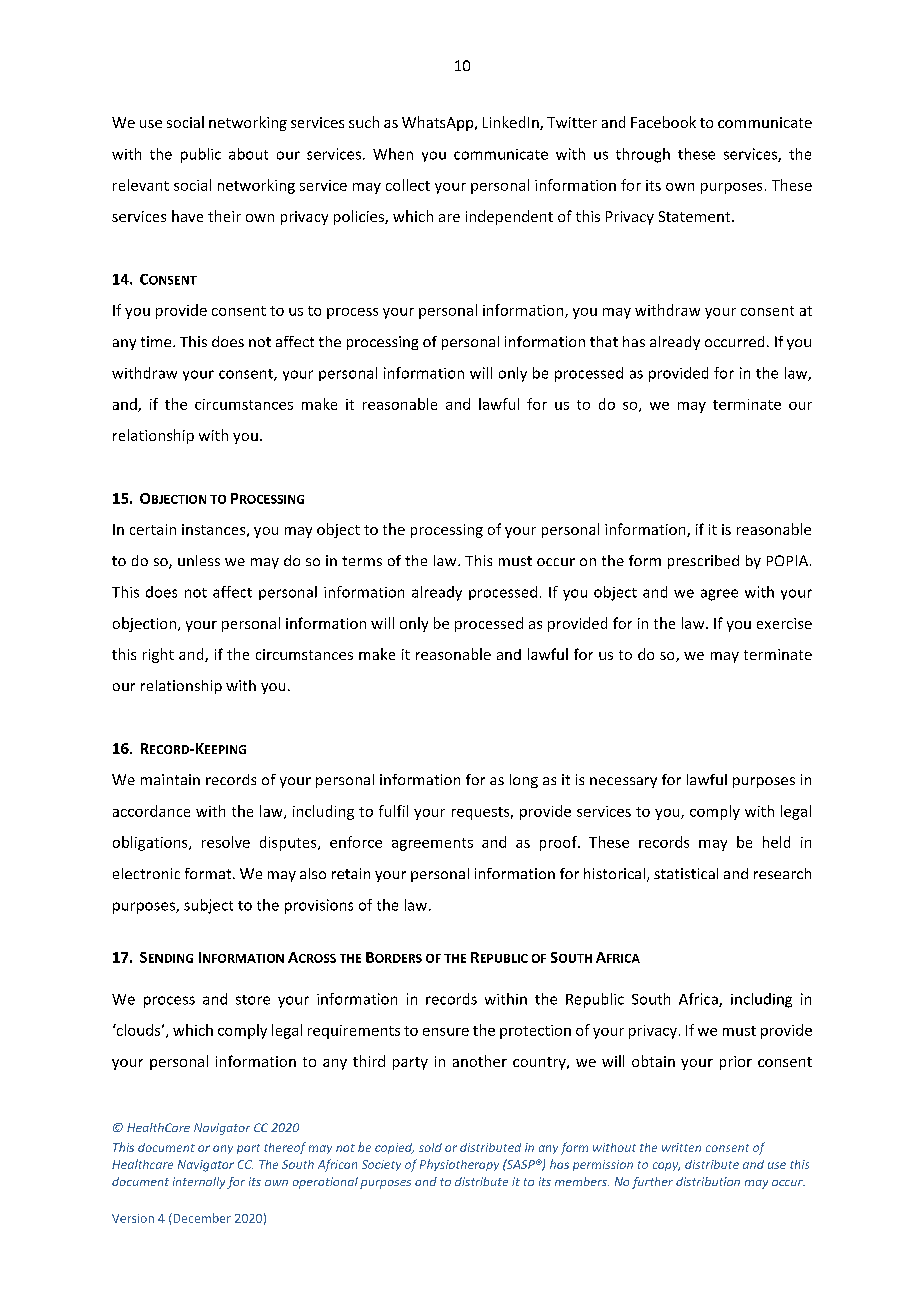 The width and height of the screenshot is (924, 1308). I want to click on necessary, so click(623, 782).
